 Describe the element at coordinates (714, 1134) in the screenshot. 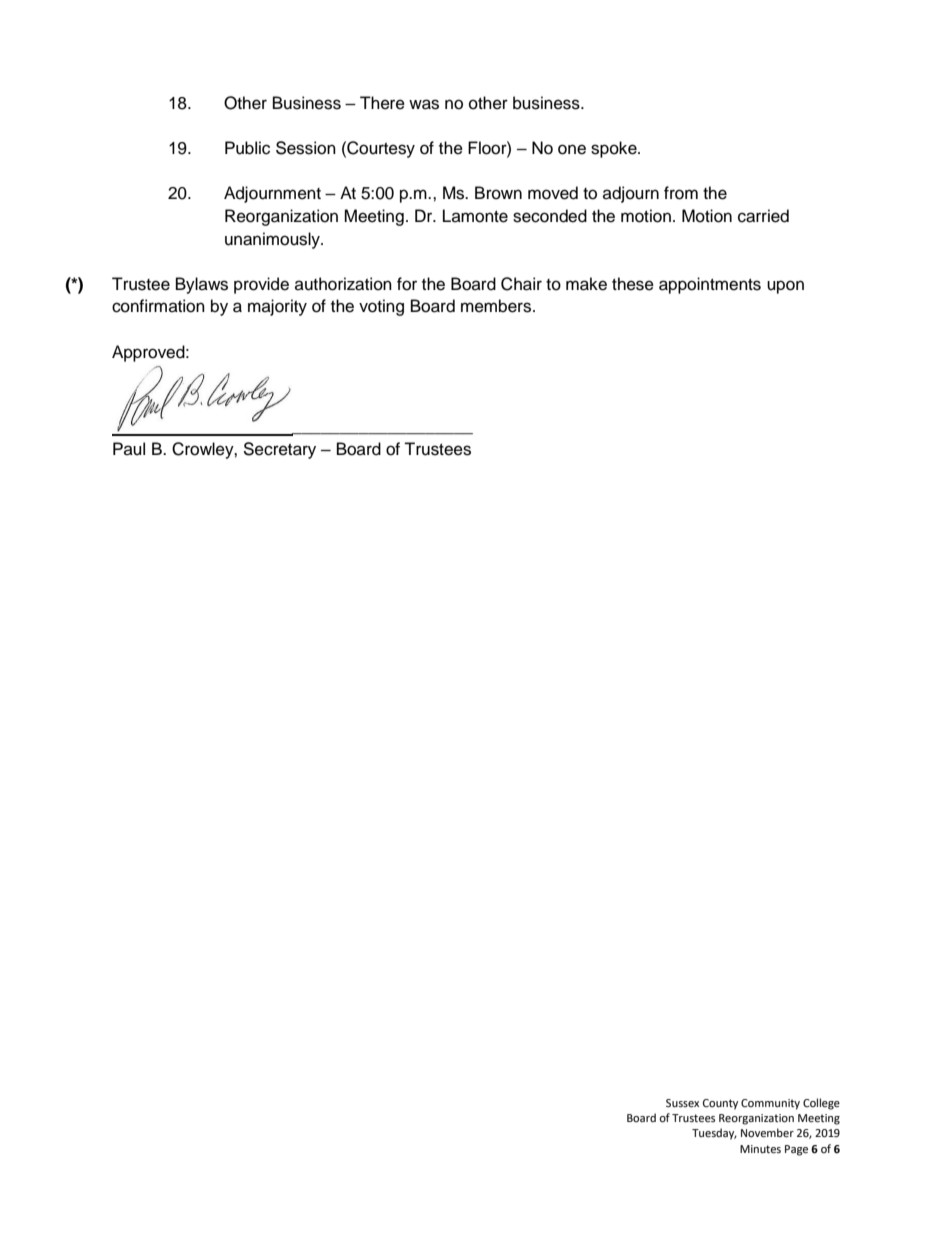

I see `Tuesday` at that location.
